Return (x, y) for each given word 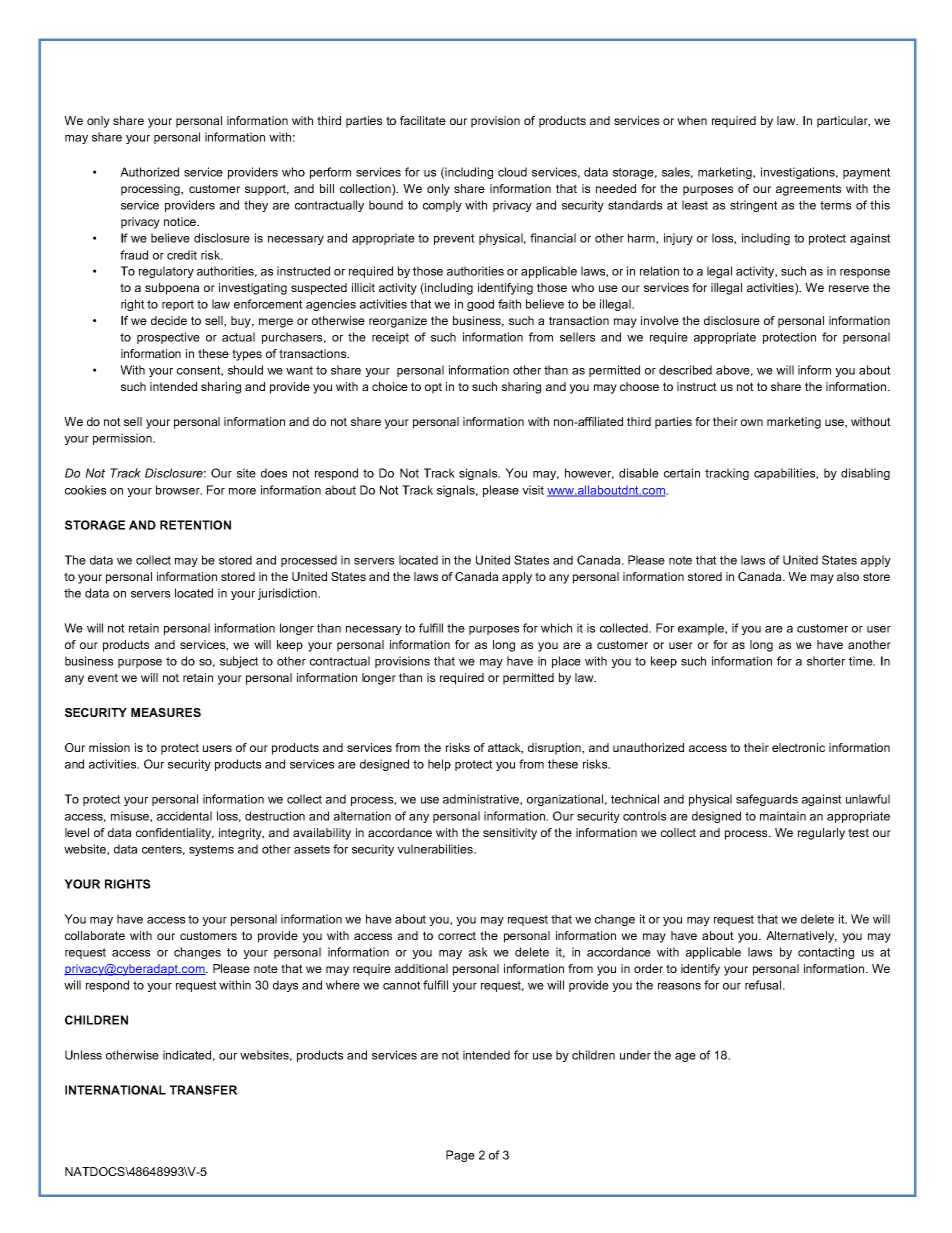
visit (533, 490)
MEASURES (166, 712)
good (480, 305)
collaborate (95, 935)
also (848, 576)
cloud (512, 172)
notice (181, 221)
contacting (826, 953)
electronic (798, 747)
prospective (168, 338)
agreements (808, 190)
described (685, 370)
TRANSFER (203, 1090)
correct (457, 935)
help (439, 765)
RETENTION (195, 525)
